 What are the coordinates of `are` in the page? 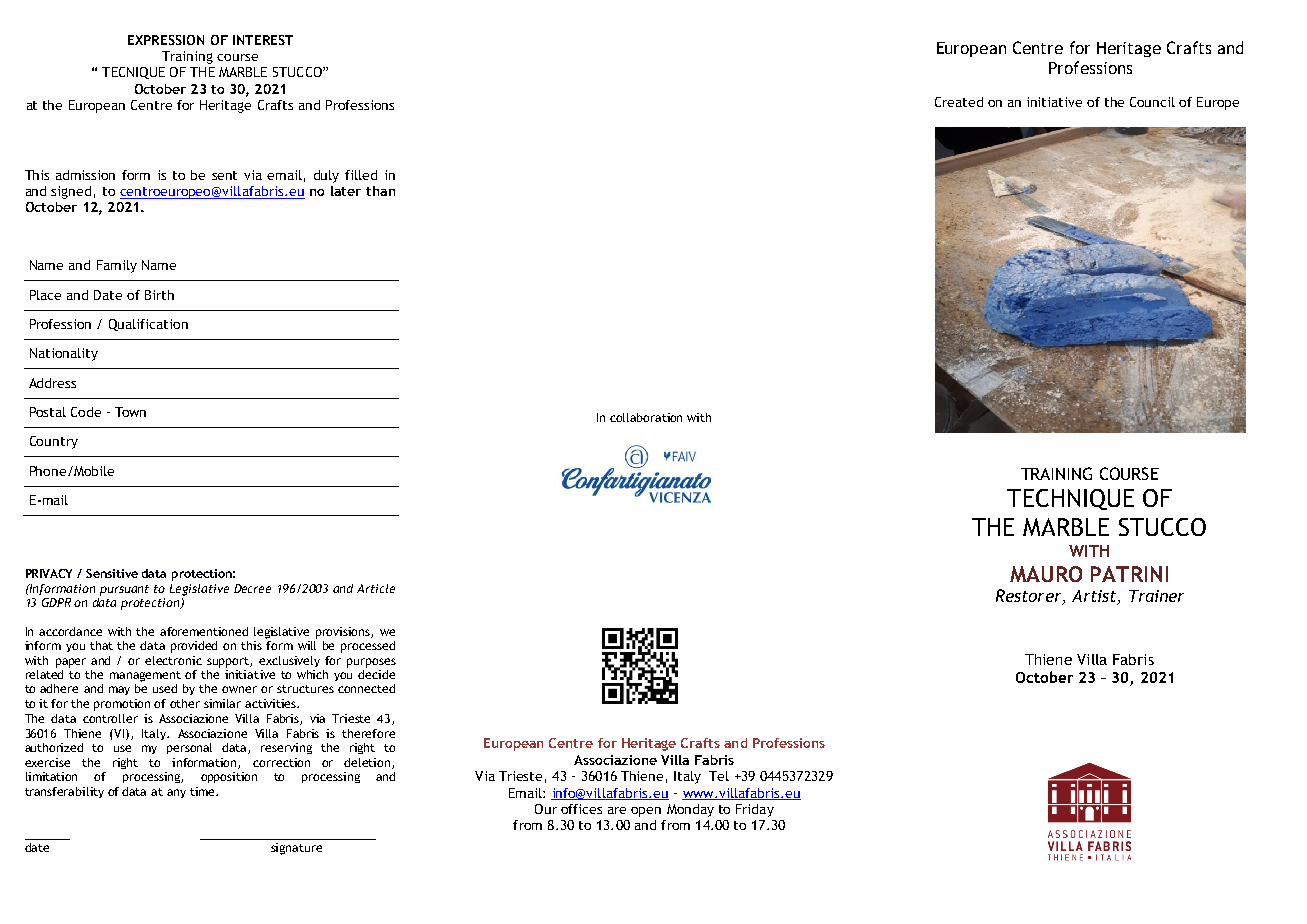 It's located at (617, 810).
